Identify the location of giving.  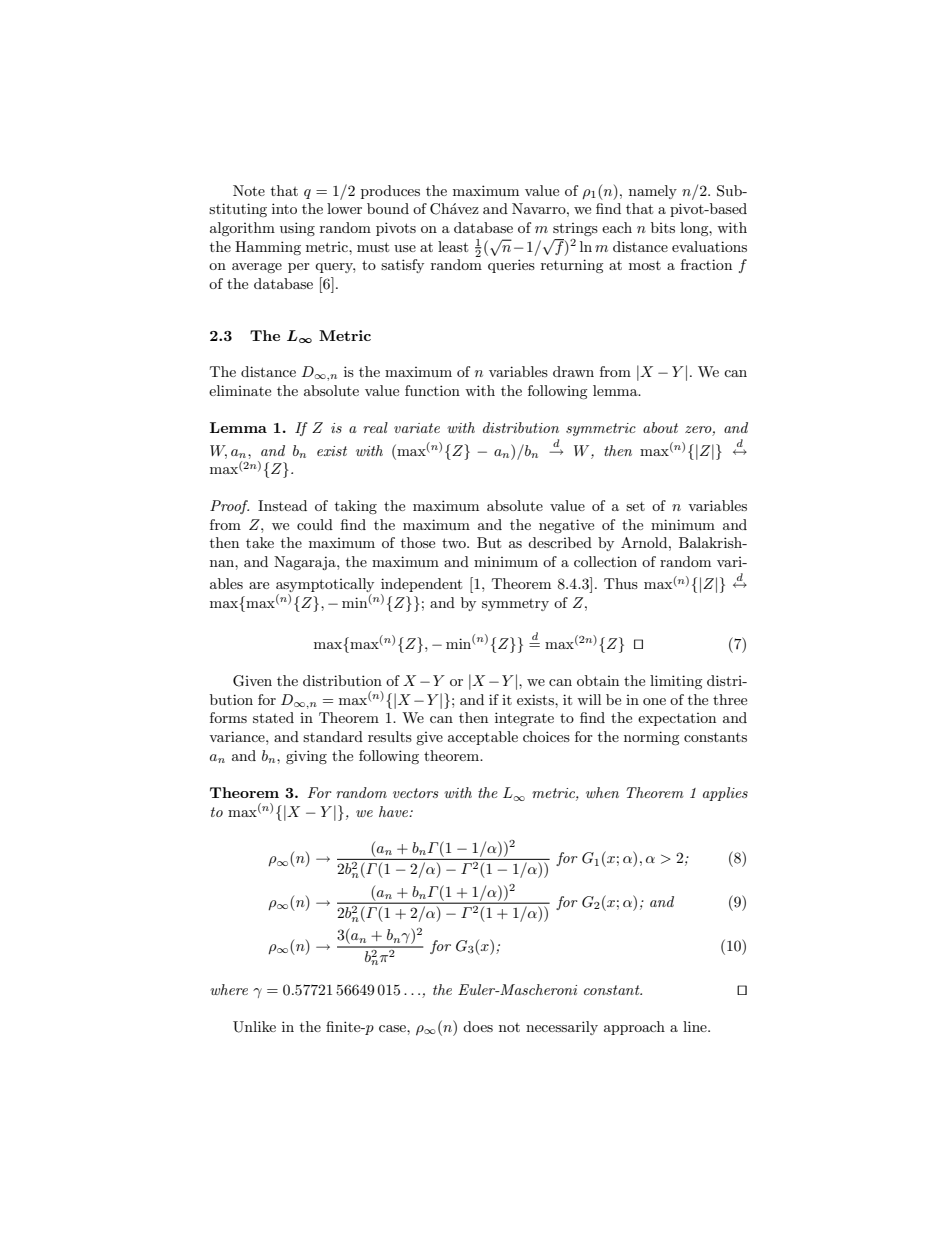
(306, 757).
